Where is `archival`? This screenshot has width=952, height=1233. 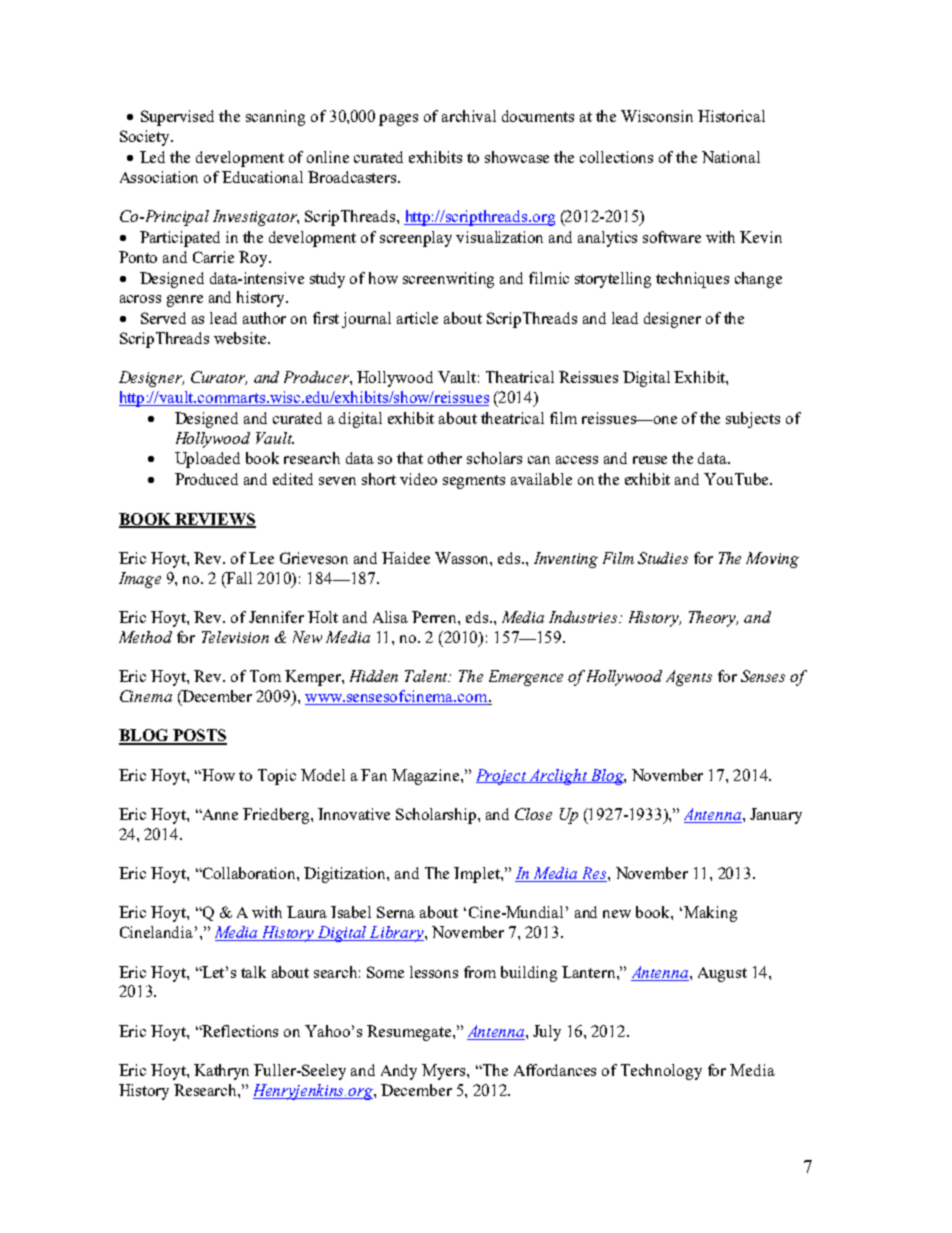 archival is located at coordinates (469, 116).
